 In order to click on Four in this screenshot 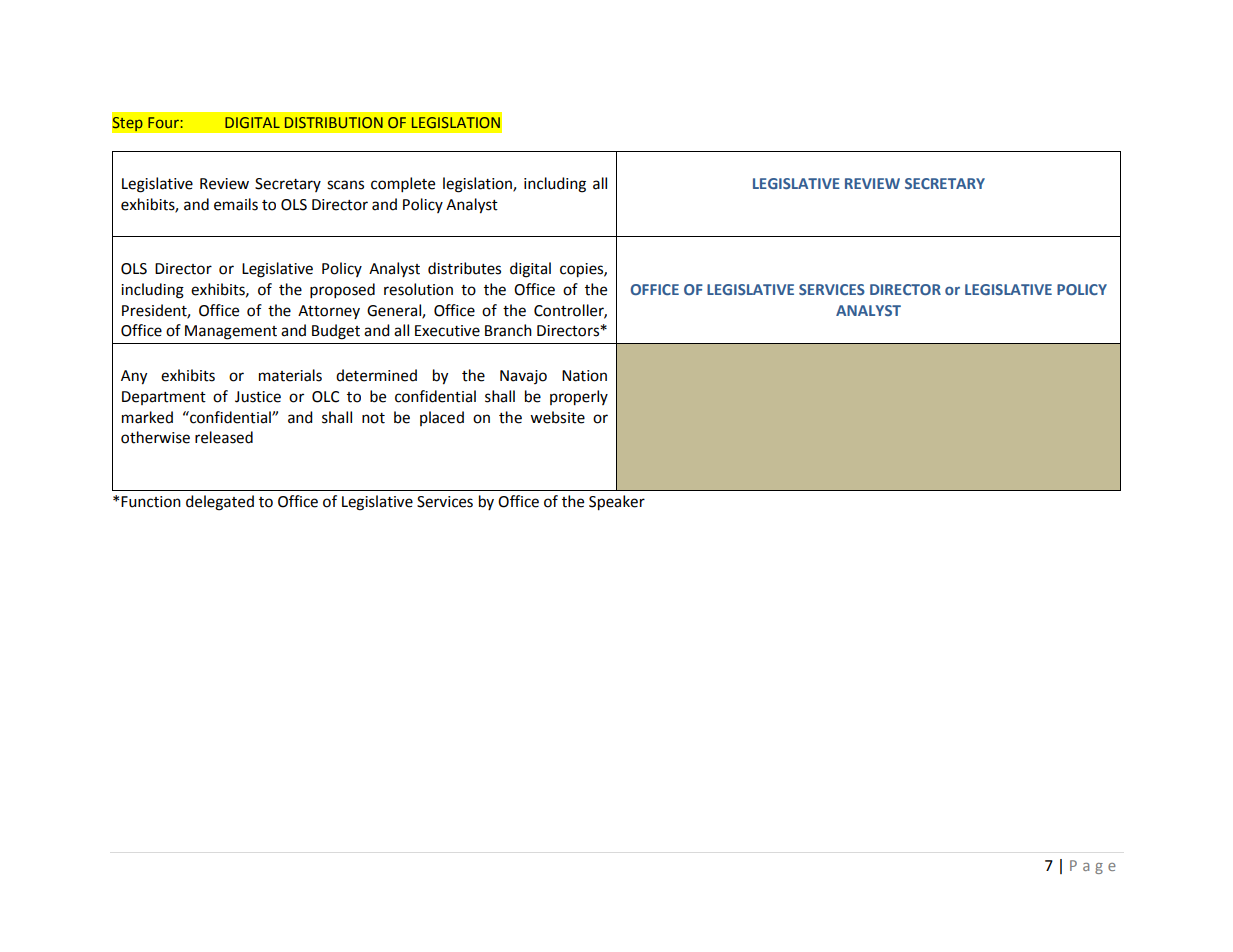, I will do `click(163, 122)`.
